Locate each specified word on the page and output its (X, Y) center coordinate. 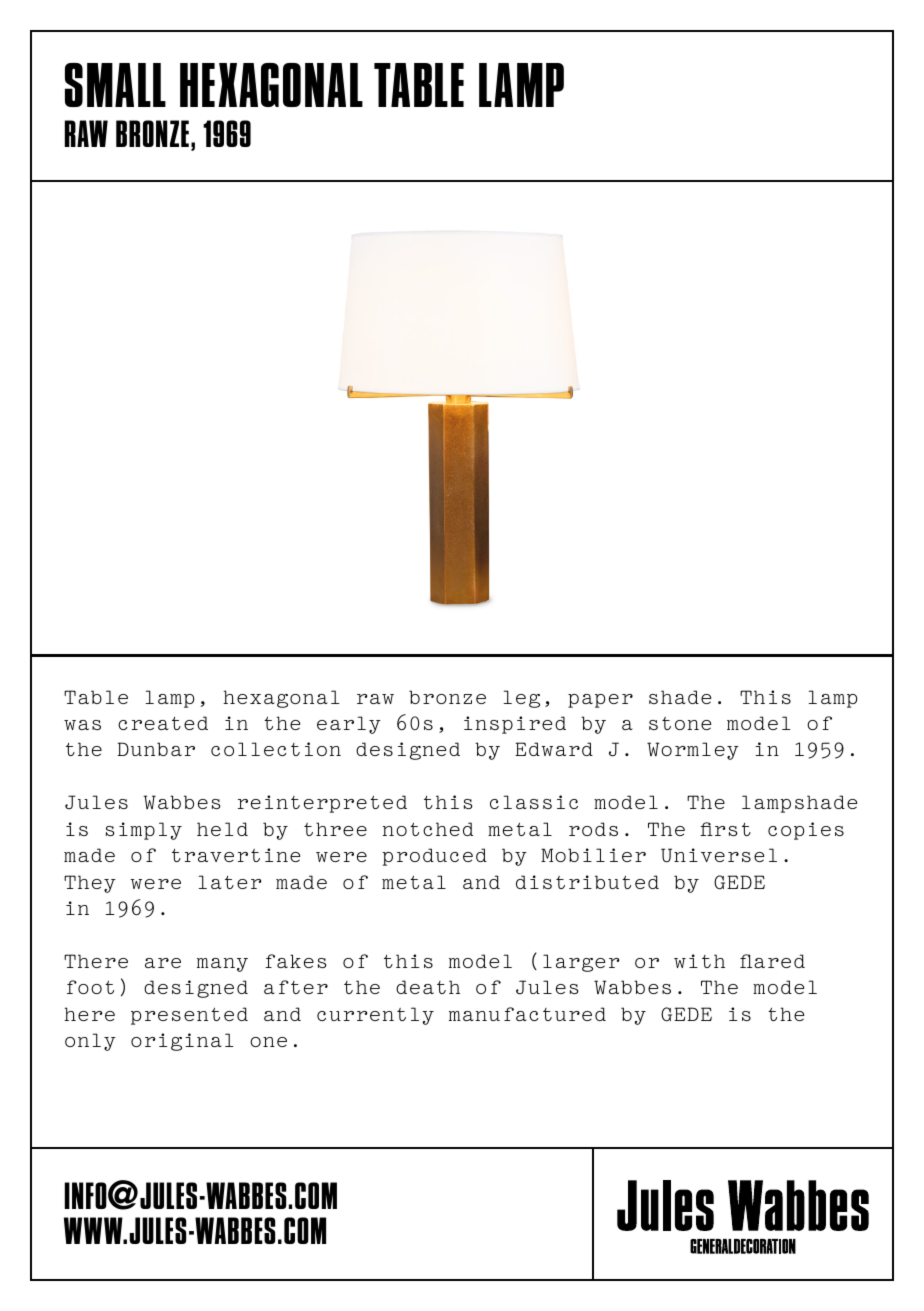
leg (521, 699)
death (428, 987)
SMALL (115, 85)
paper (600, 701)
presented (189, 1016)
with (699, 961)
